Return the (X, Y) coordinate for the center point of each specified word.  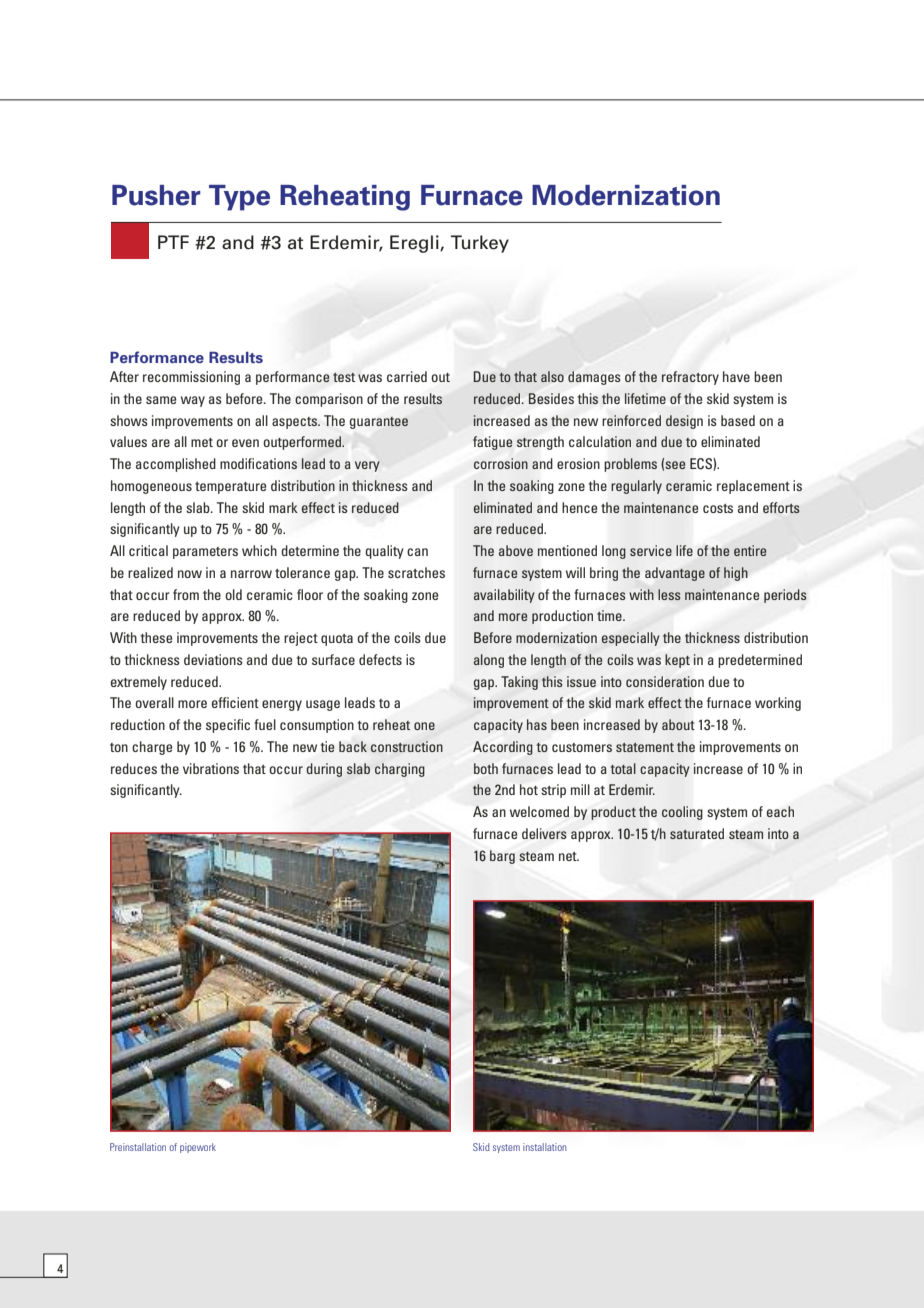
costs (718, 508)
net (569, 856)
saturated (697, 833)
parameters (205, 553)
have (736, 376)
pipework (198, 1148)
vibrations (211, 768)
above (516, 550)
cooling (682, 813)
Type (239, 198)
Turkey (480, 244)
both (486, 768)
